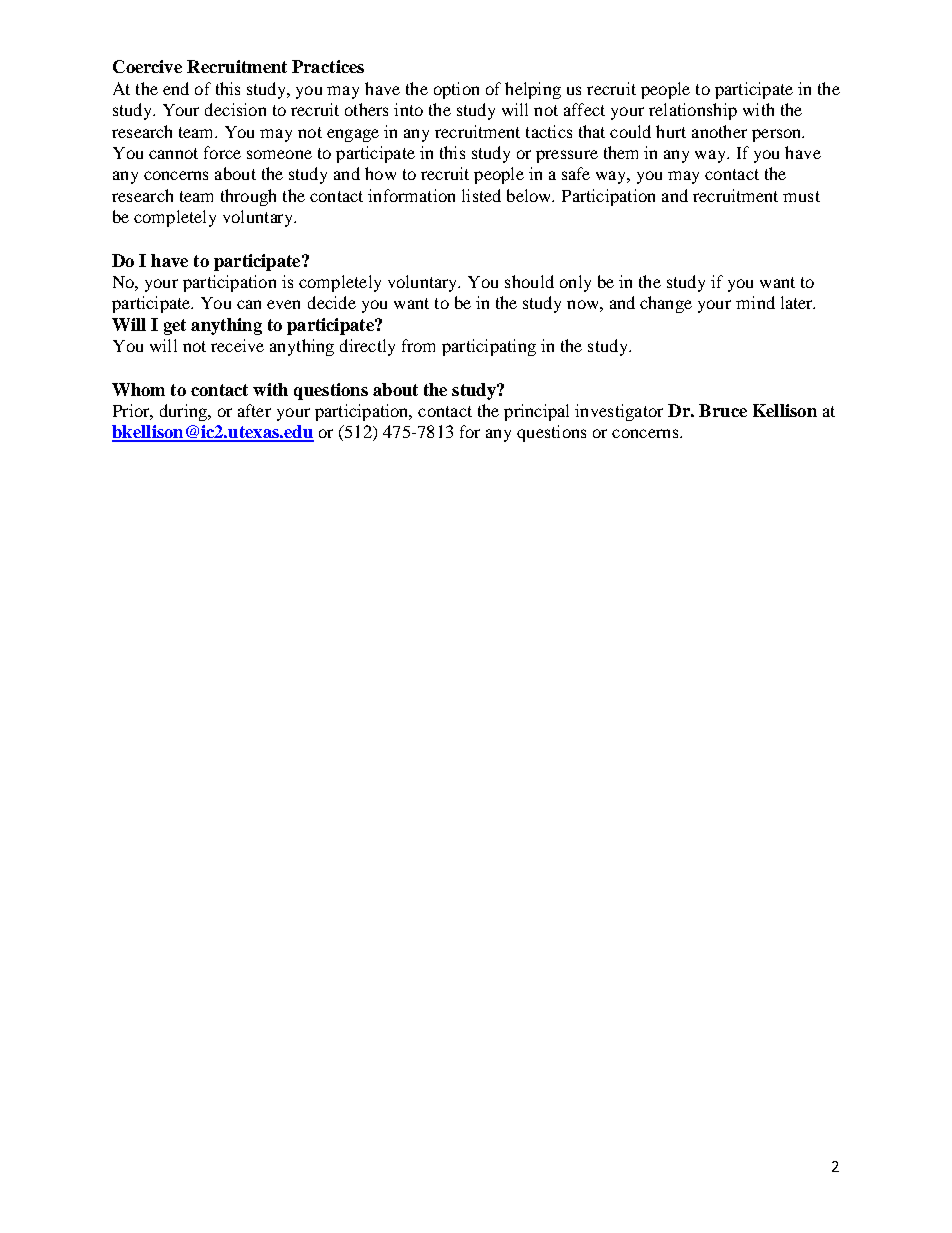 This image has height=1233, width=952. What do you see at coordinates (481, 195) in the image?
I see `listed` at bounding box center [481, 195].
